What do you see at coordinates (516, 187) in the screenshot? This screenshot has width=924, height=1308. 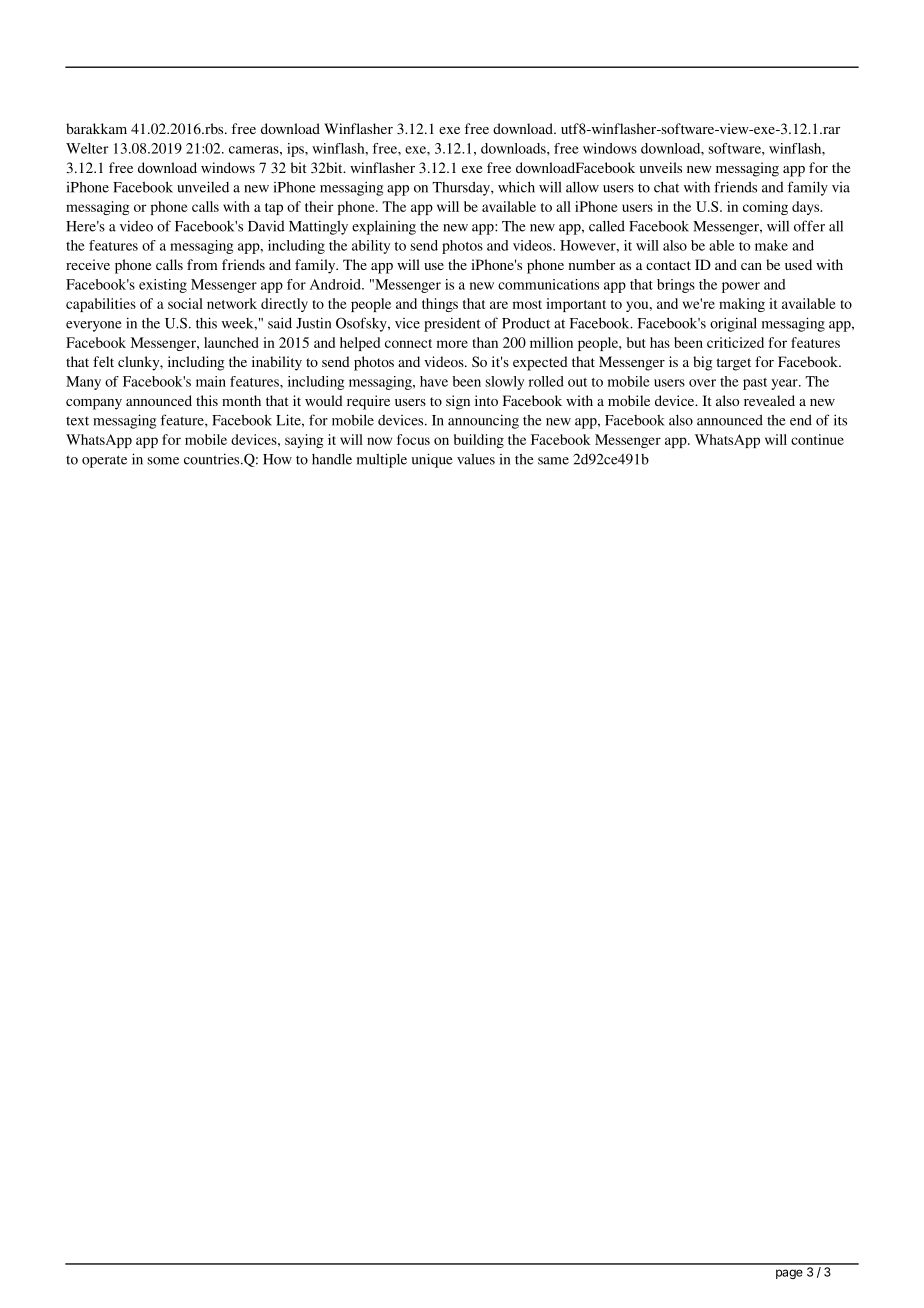 I see `which` at bounding box center [516, 187].
